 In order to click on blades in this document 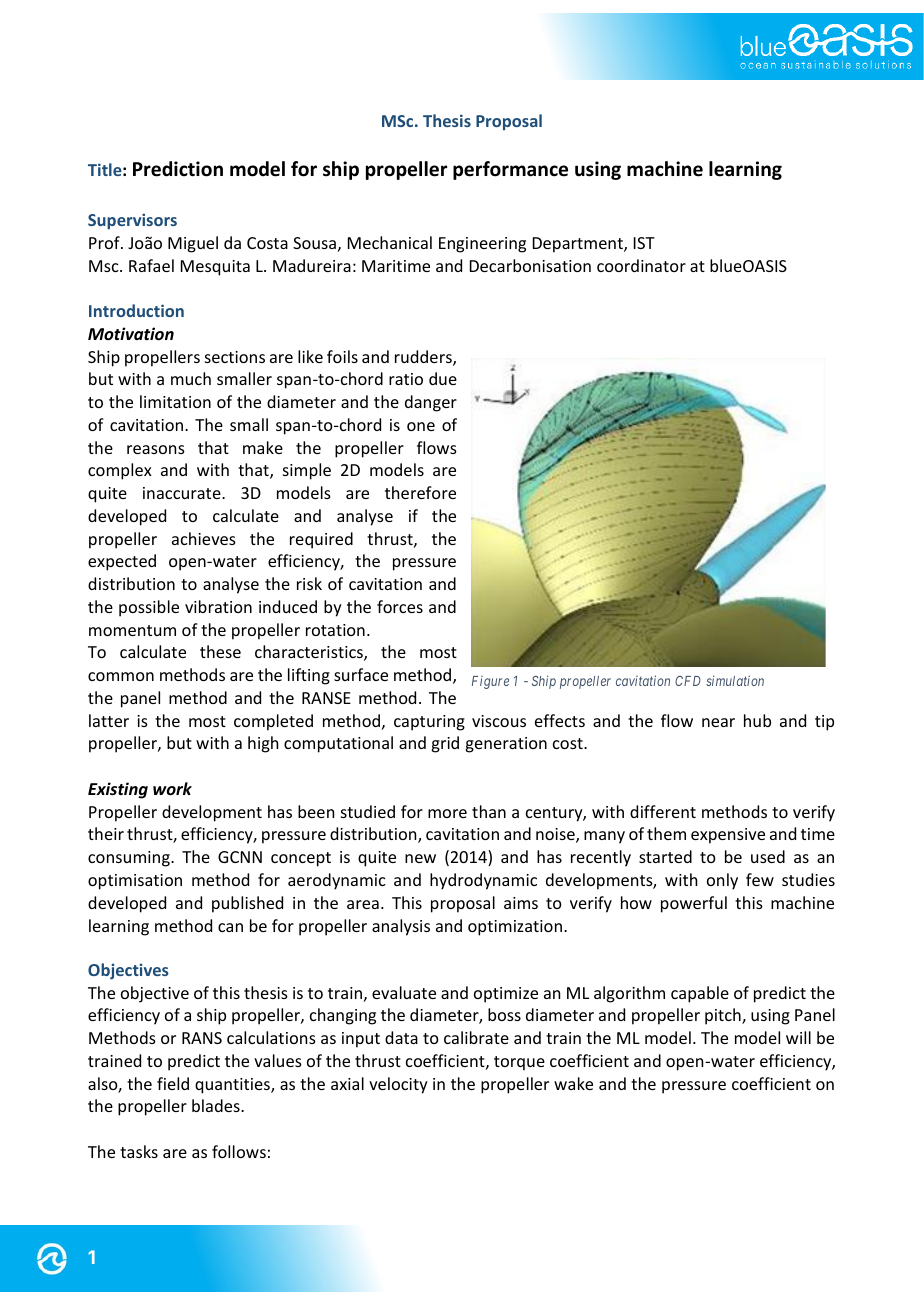, I will do `click(217, 1105)`.
